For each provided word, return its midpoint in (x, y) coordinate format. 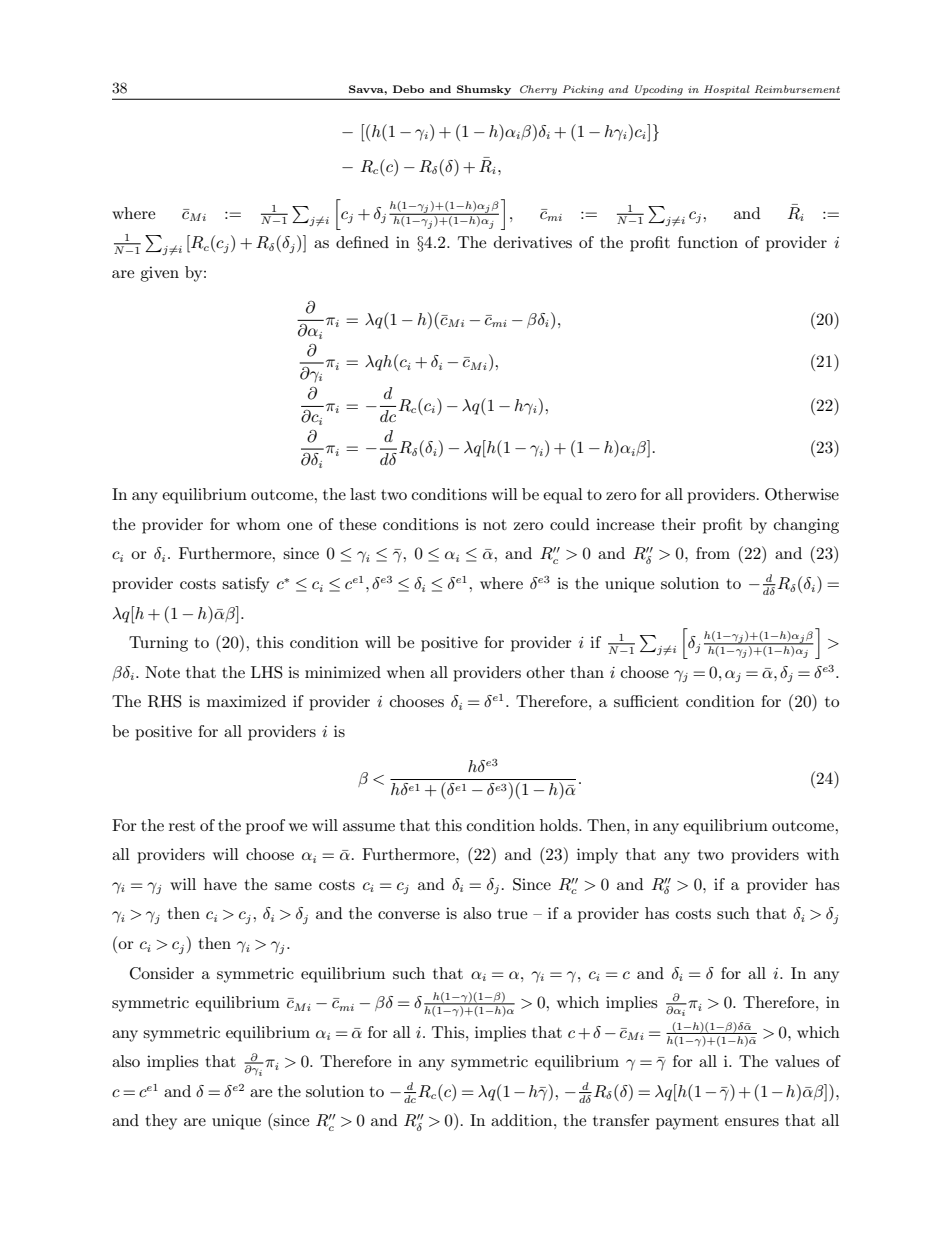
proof (265, 827)
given (159, 274)
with (823, 854)
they (161, 1122)
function (708, 242)
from (713, 553)
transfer (621, 1120)
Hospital (726, 90)
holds (560, 825)
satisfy (245, 585)
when (406, 672)
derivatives (533, 242)
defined (362, 242)
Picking (583, 90)
